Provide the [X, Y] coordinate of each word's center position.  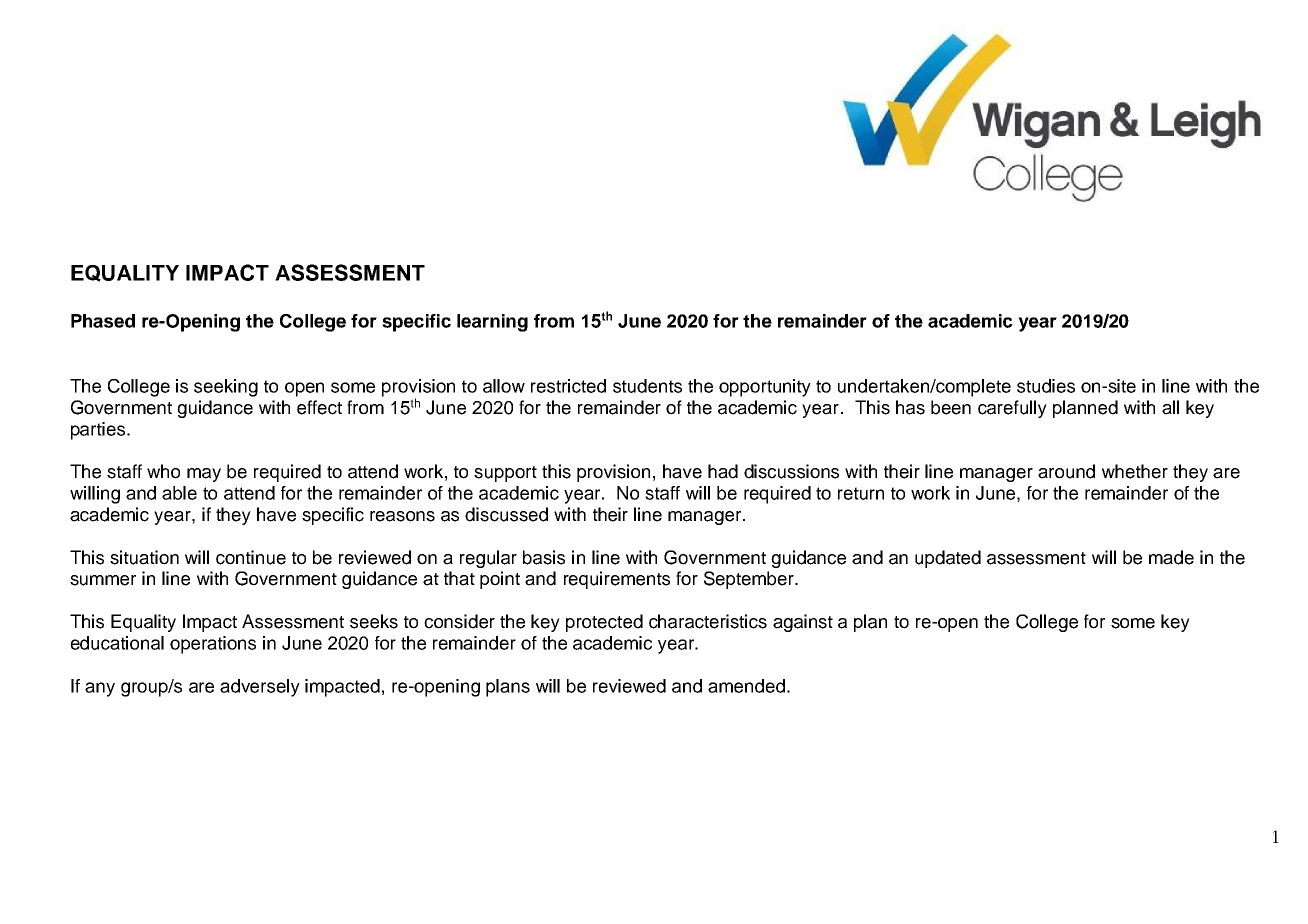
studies [1046, 386]
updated [948, 559]
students [647, 386]
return [861, 493]
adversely [260, 688]
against [803, 623]
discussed [506, 514]
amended [746, 686]
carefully [1012, 409]
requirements [617, 580]
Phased [103, 321]
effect [319, 407]
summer [103, 580]
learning [492, 323]
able [179, 493]
